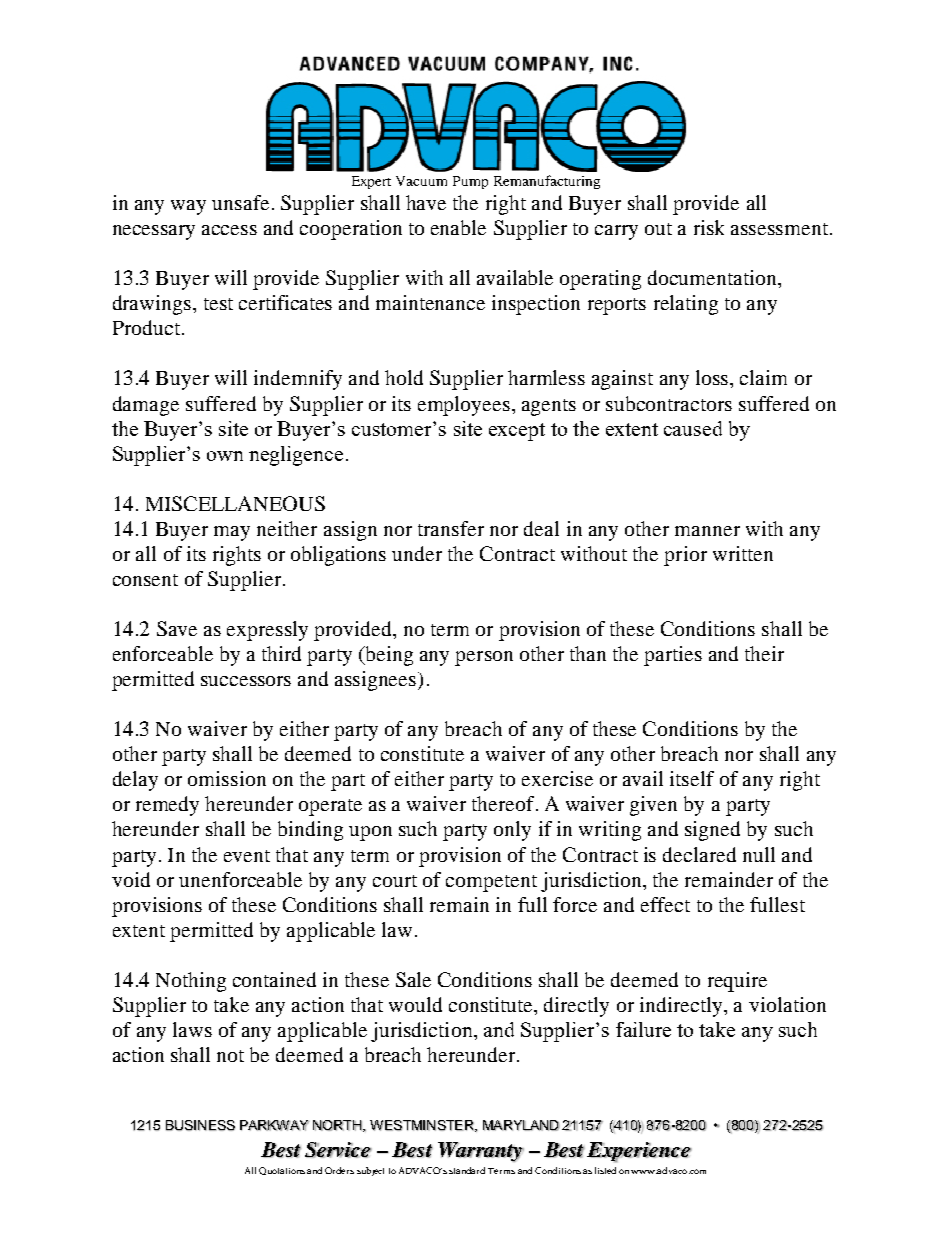 This page has width=952, height=1233. What do you see at coordinates (709, 227) in the page?
I see `risk` at bounding box center [709, 227].
